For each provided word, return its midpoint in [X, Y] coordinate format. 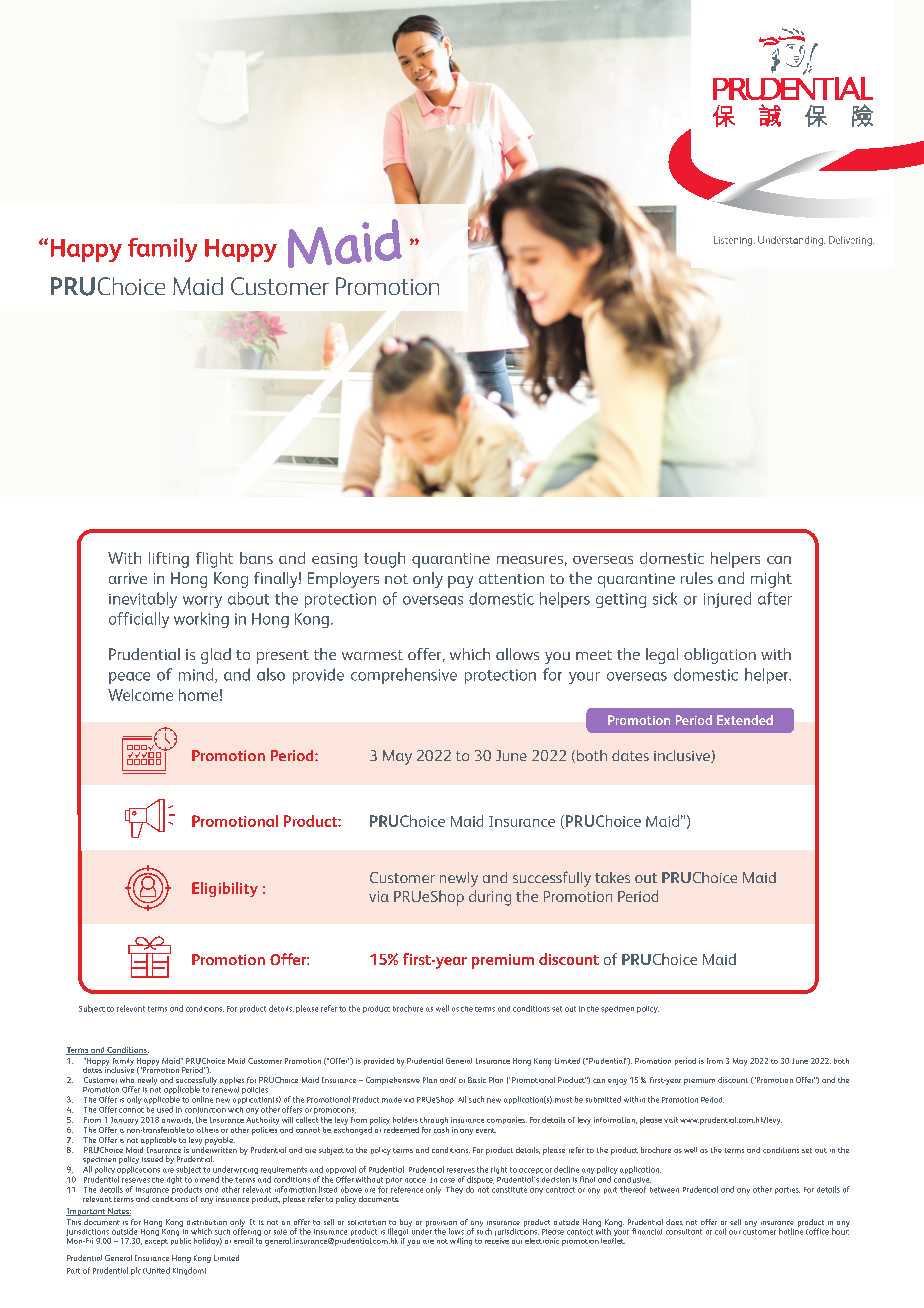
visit [671, 1120]
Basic [477, 1080]
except [156, 1242]
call [720, 1231]
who [127, 1080]
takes [612, 877]
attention [511, 578]
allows [517, 654]
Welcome [140, 695]
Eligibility [225, 889]
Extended [745, 720]
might [771, 580]
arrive [128, 578]
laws [456, 1231]
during [490, 898]
